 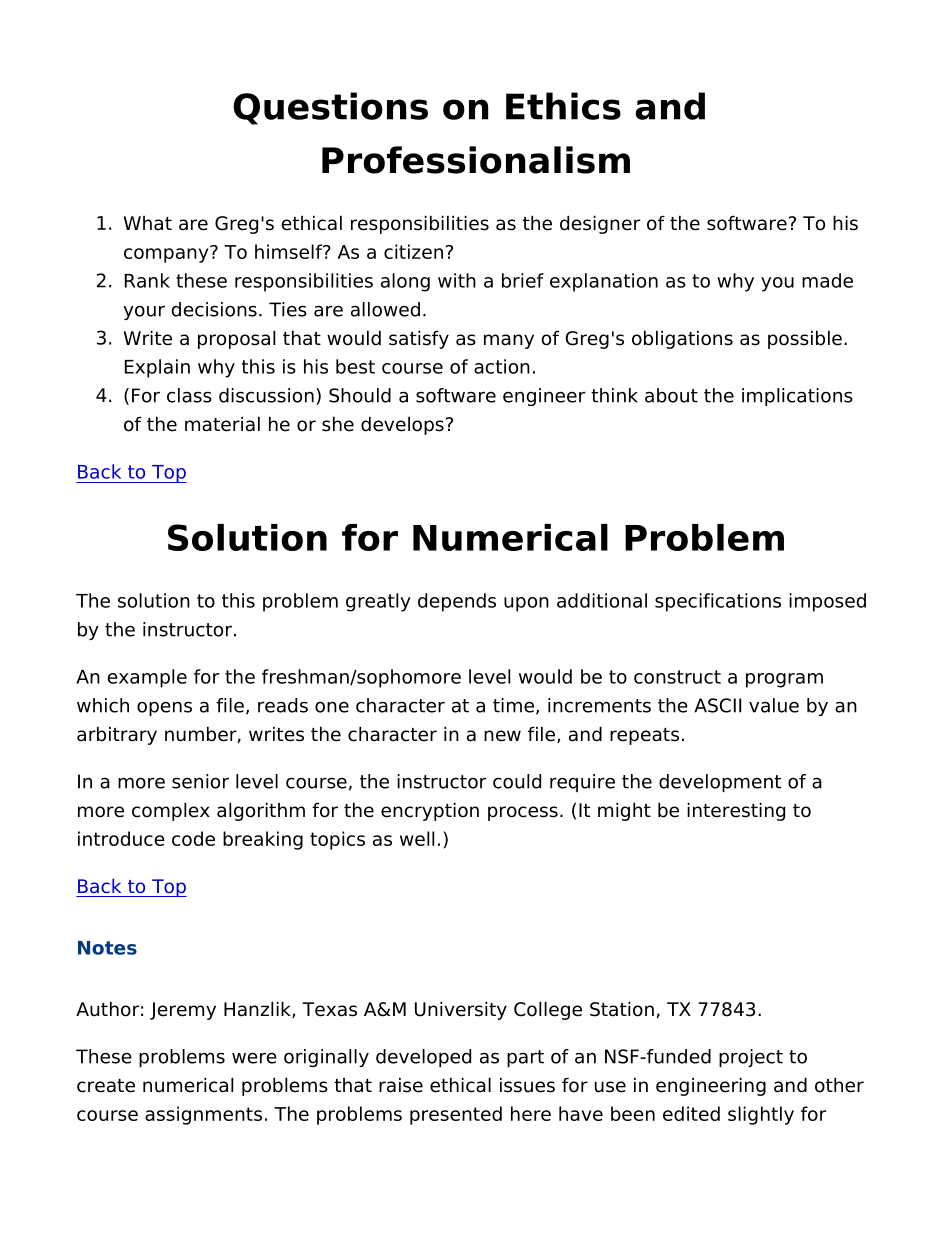 I want to click on senior, so click(x=200, y=781).
